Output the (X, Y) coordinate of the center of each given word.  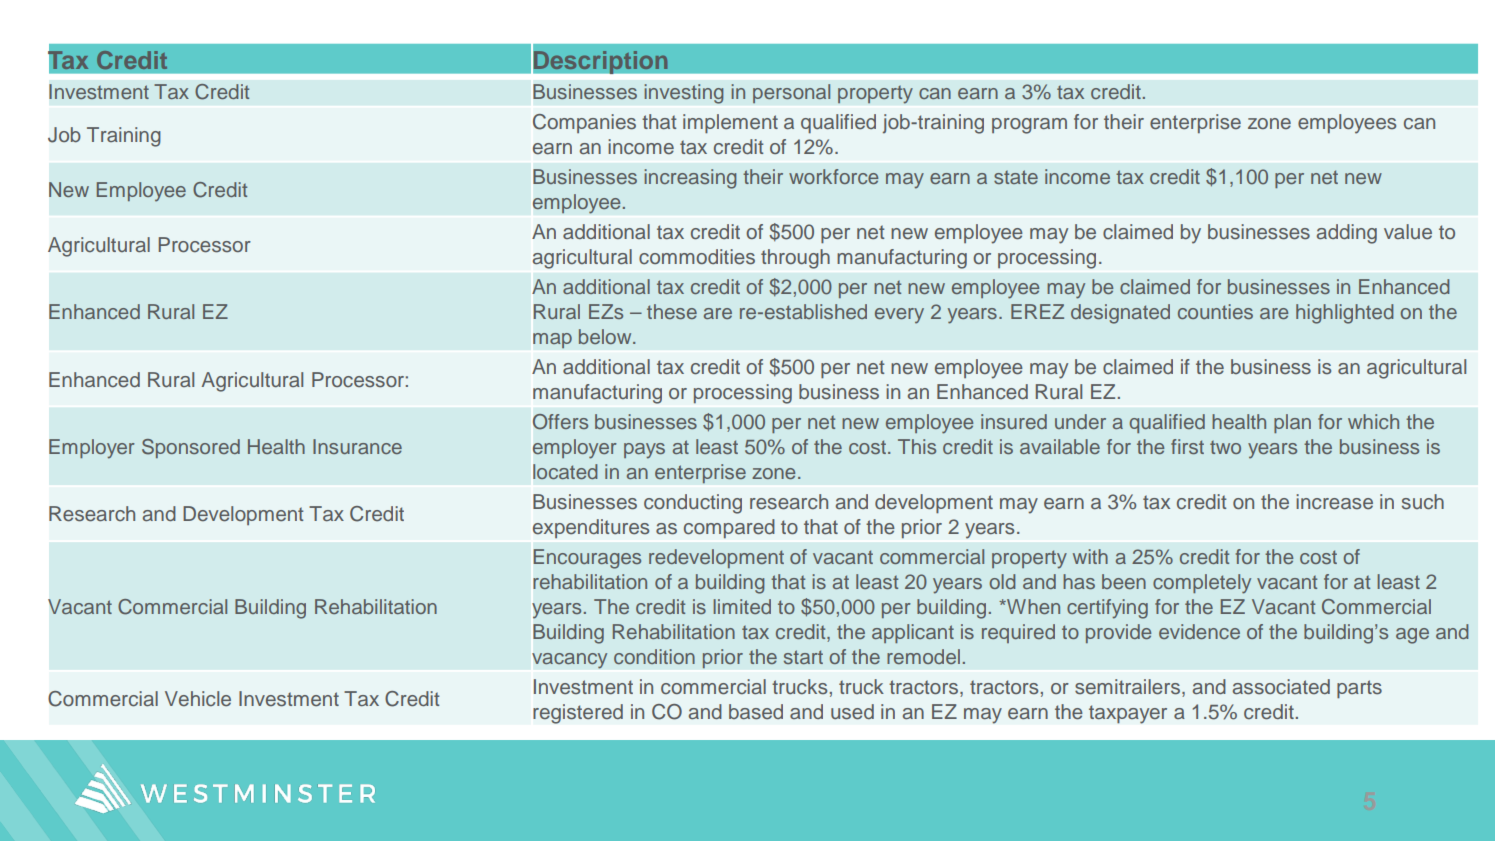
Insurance (357, 446)
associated (1281, 687)
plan (1292, 423)
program (1029, 126)
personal (792, 94)
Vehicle (198, 699)
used (852, 712)
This (917, 446)
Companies (584, 123)
